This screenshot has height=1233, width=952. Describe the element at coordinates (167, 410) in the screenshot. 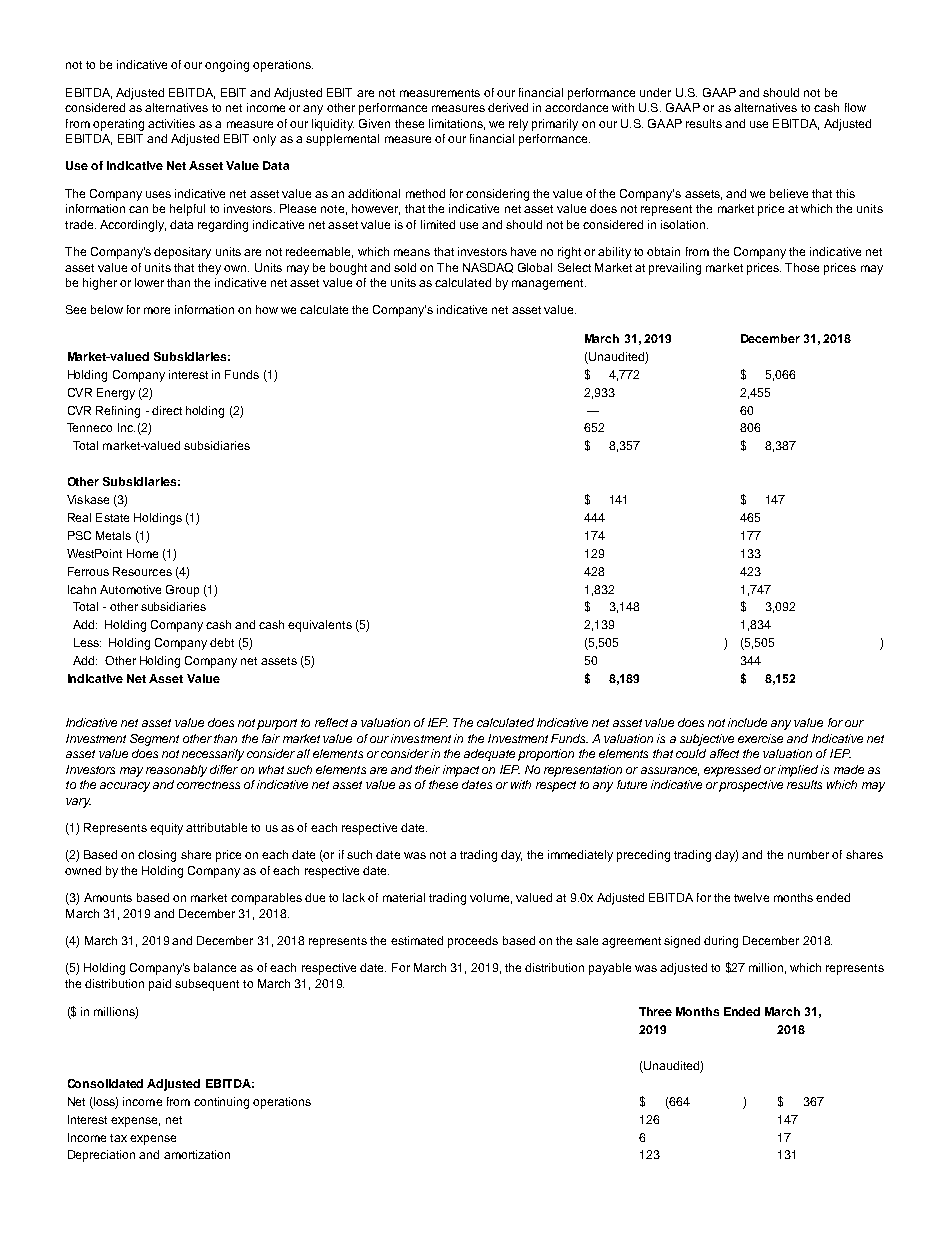

I see `direct` at that location.
